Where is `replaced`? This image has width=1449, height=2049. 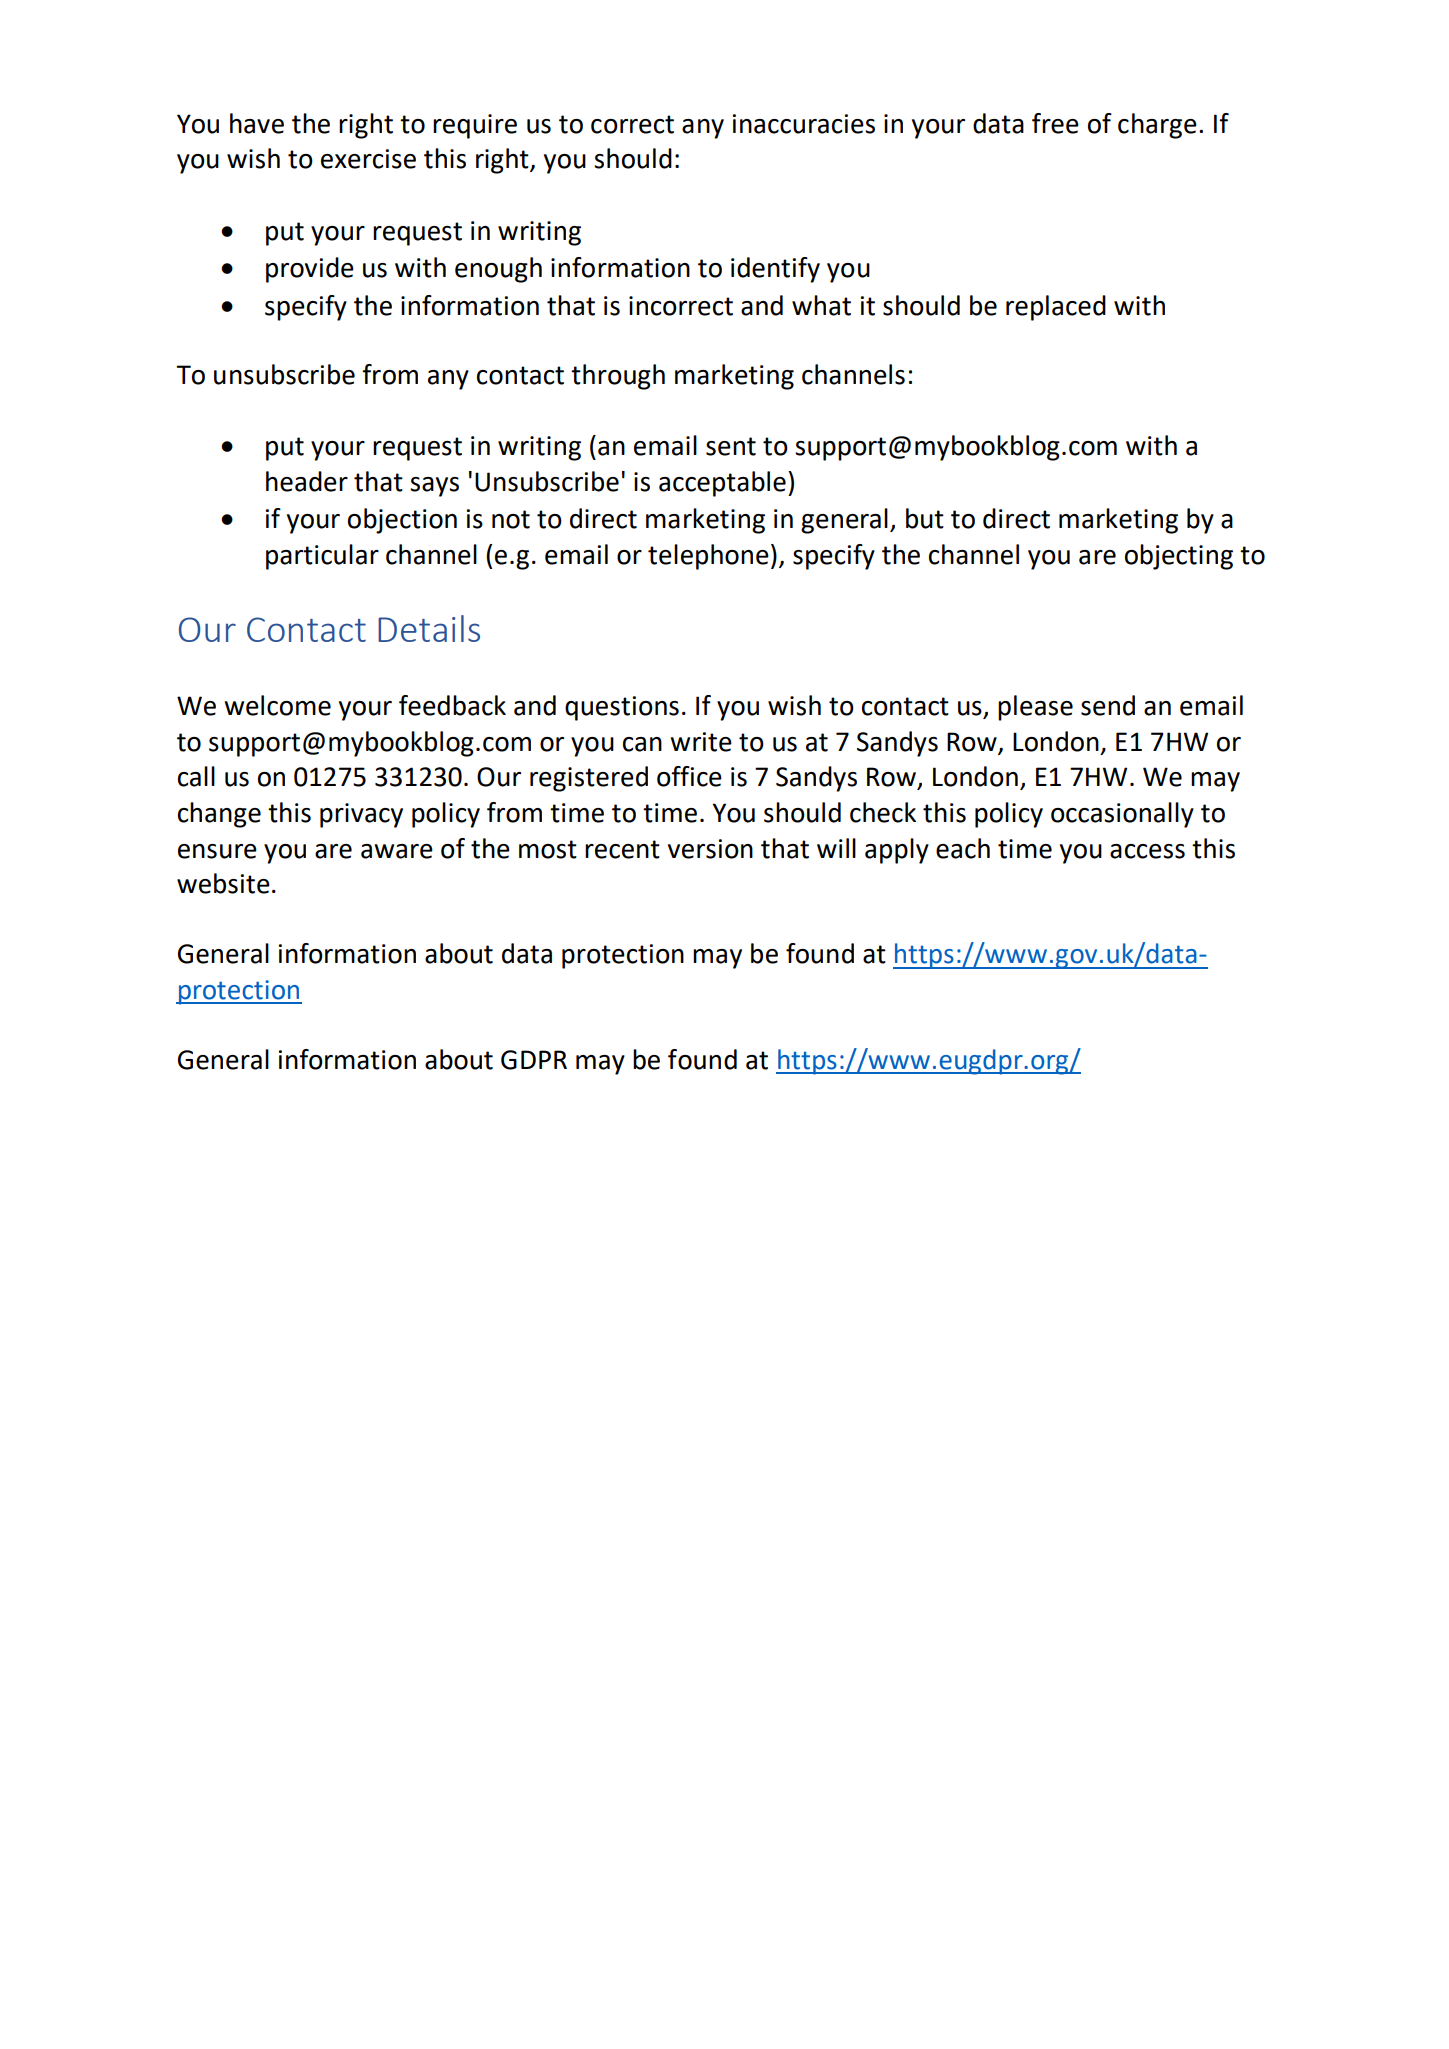
replaced is located at coordinates (1056, 308).
